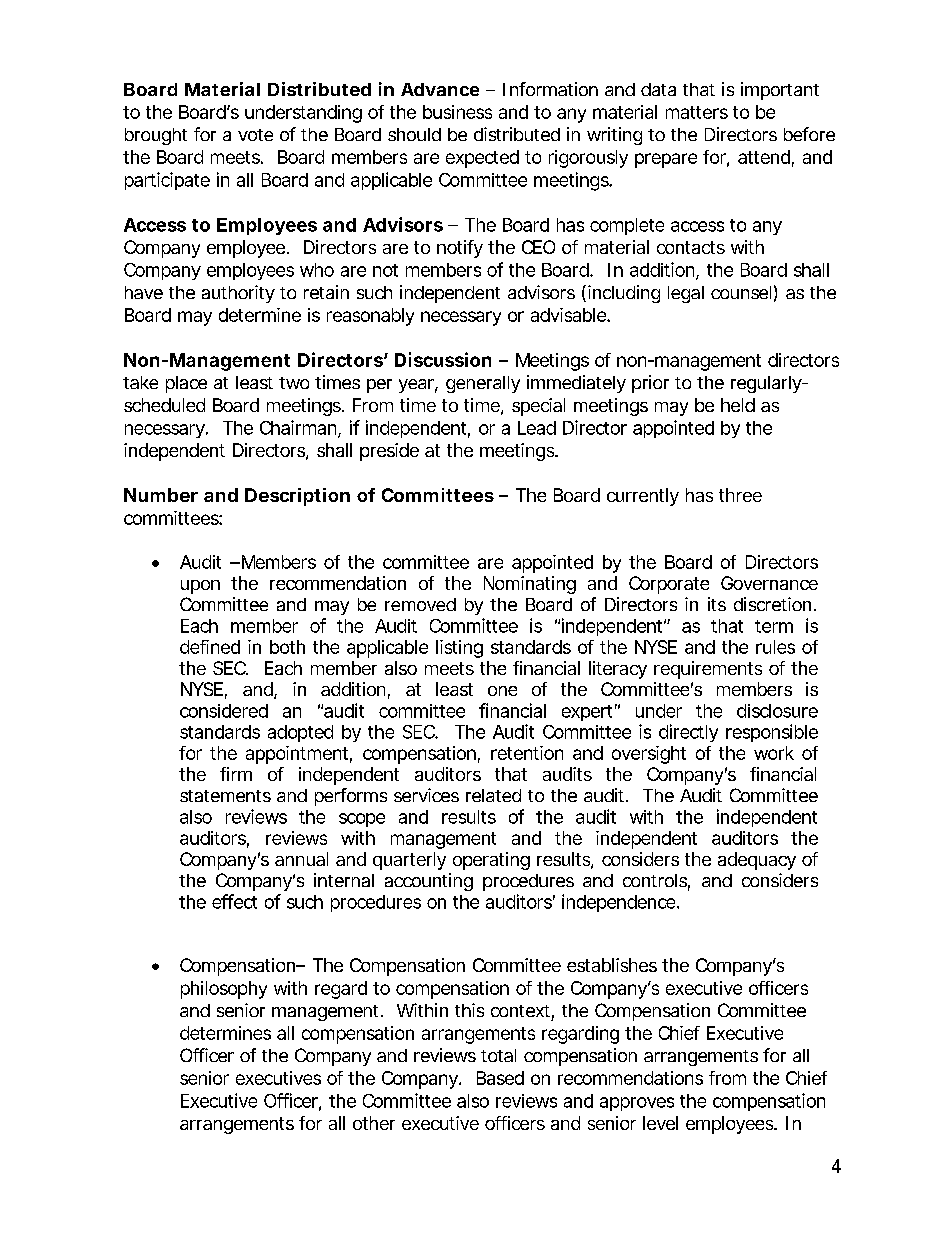  I want to click on Lead, so click(537, 428).
